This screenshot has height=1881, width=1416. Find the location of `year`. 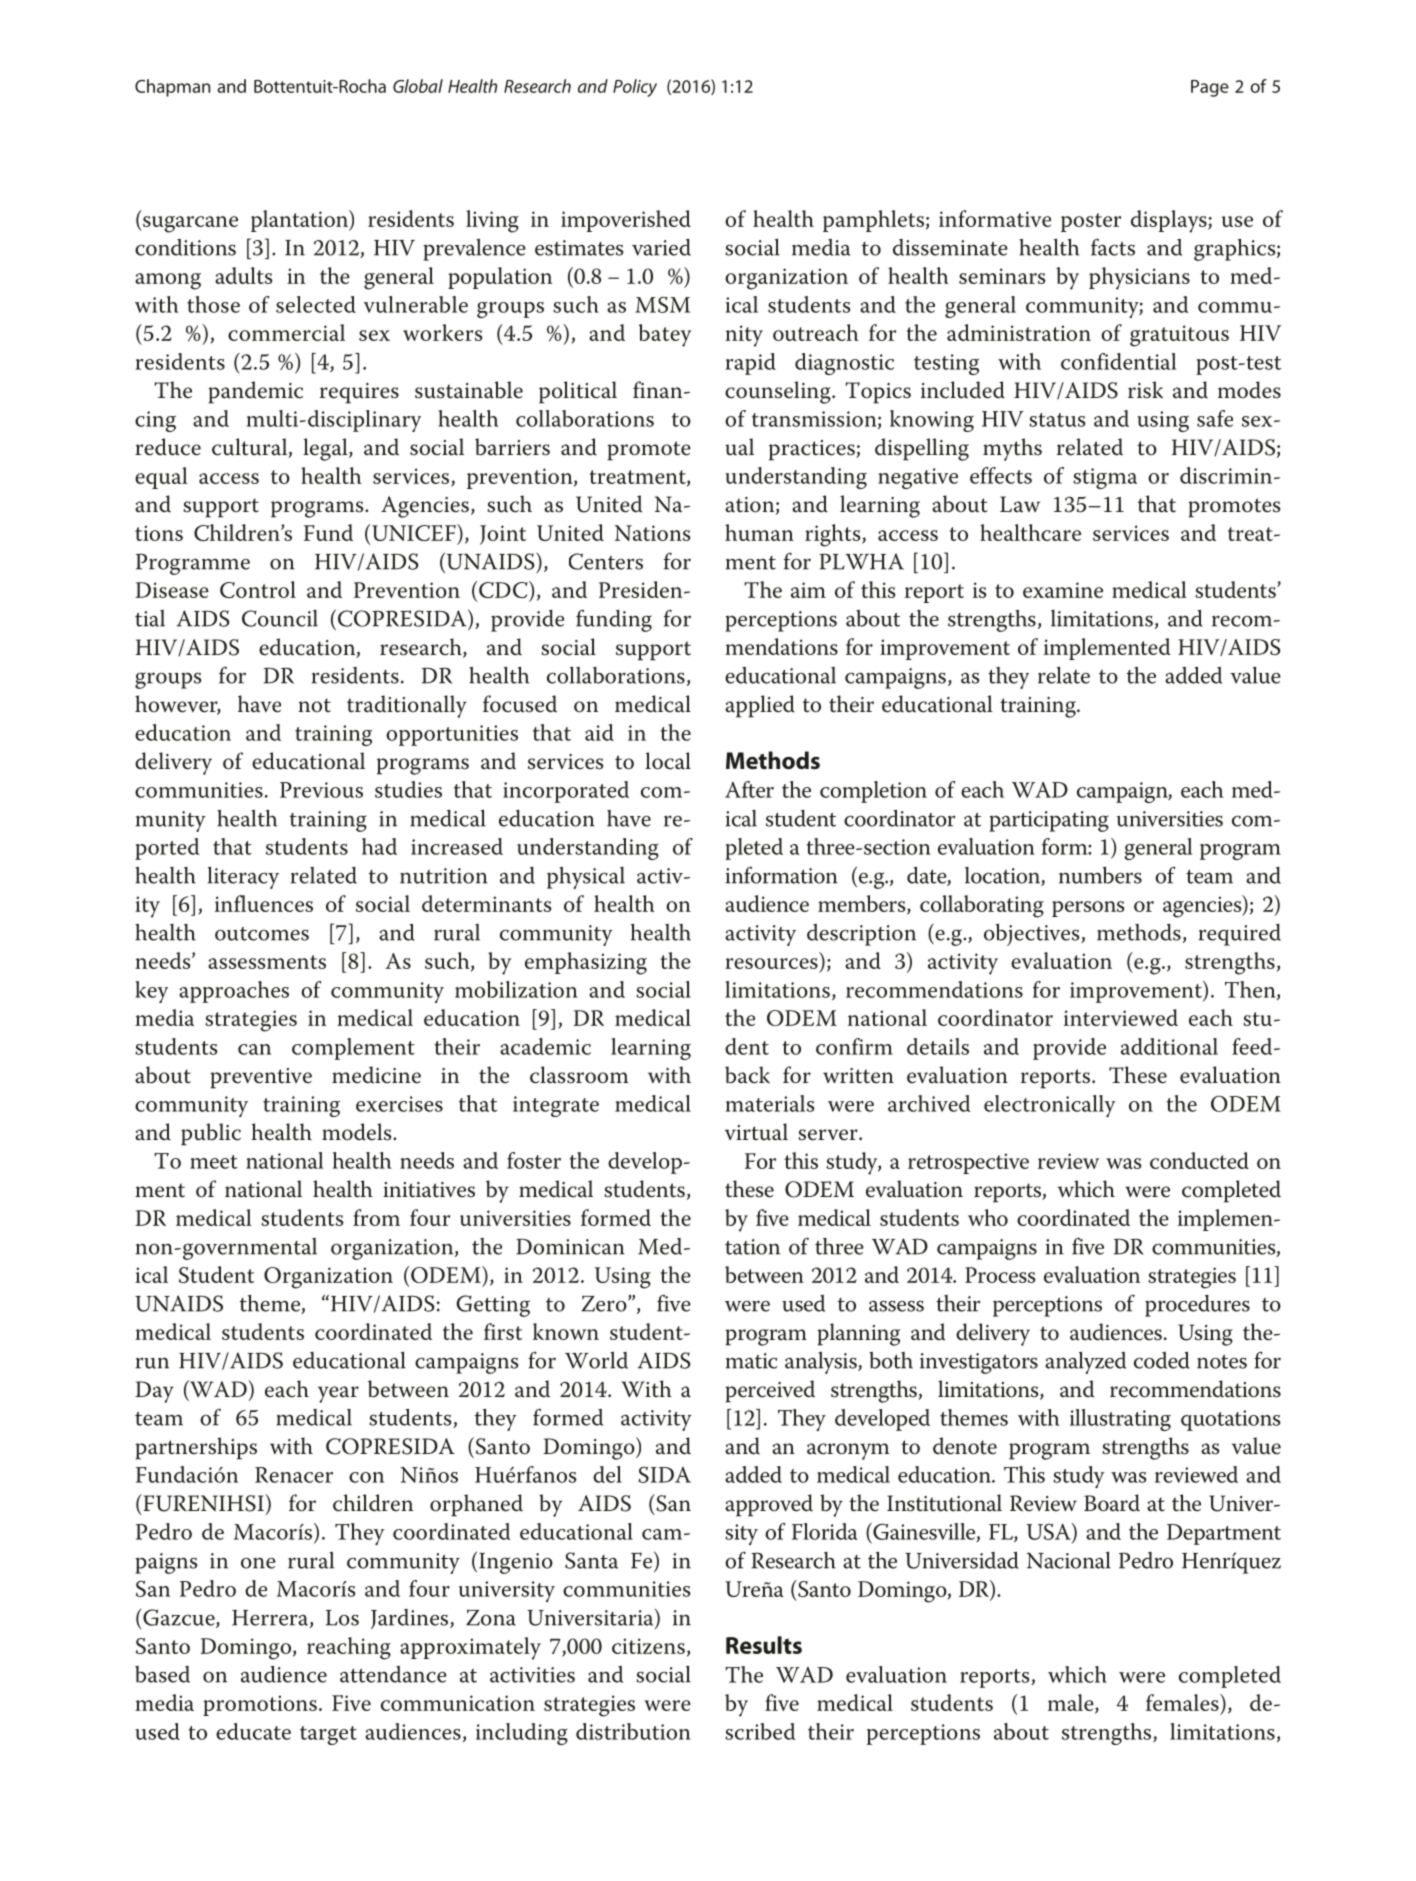

year is located at coordinates (338, 1394).
